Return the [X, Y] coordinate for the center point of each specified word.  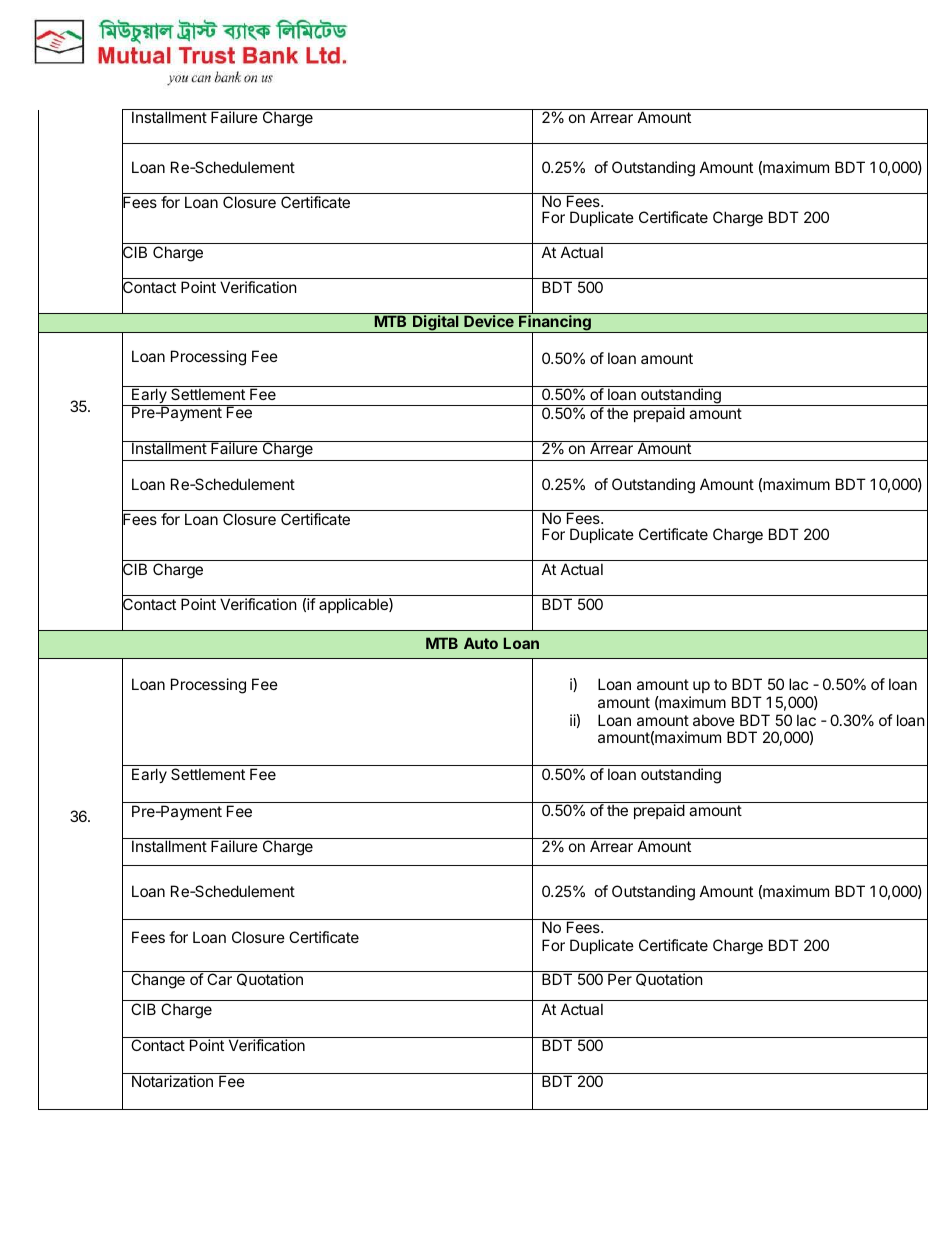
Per [620, 979]
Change [158, 981]
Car [219, 979]
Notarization [172, 1081]
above [714, 720]
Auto [481, 643]
